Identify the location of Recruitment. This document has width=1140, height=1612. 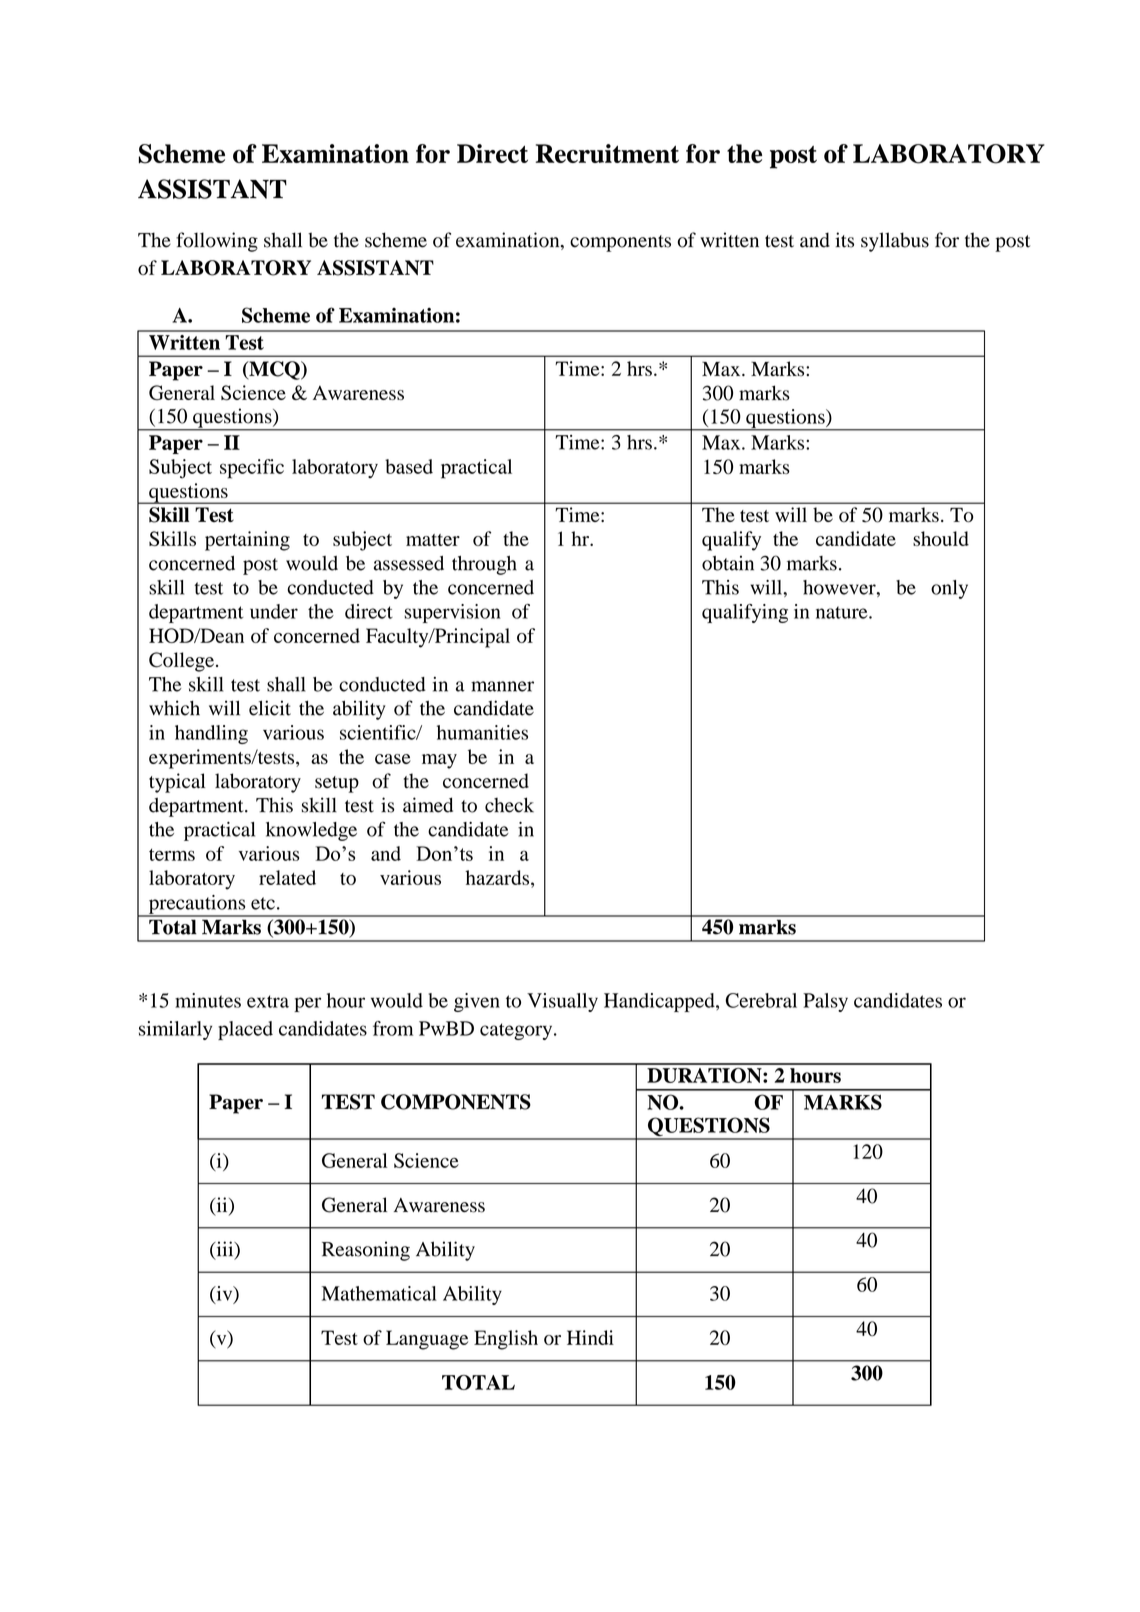
(607, 153).
